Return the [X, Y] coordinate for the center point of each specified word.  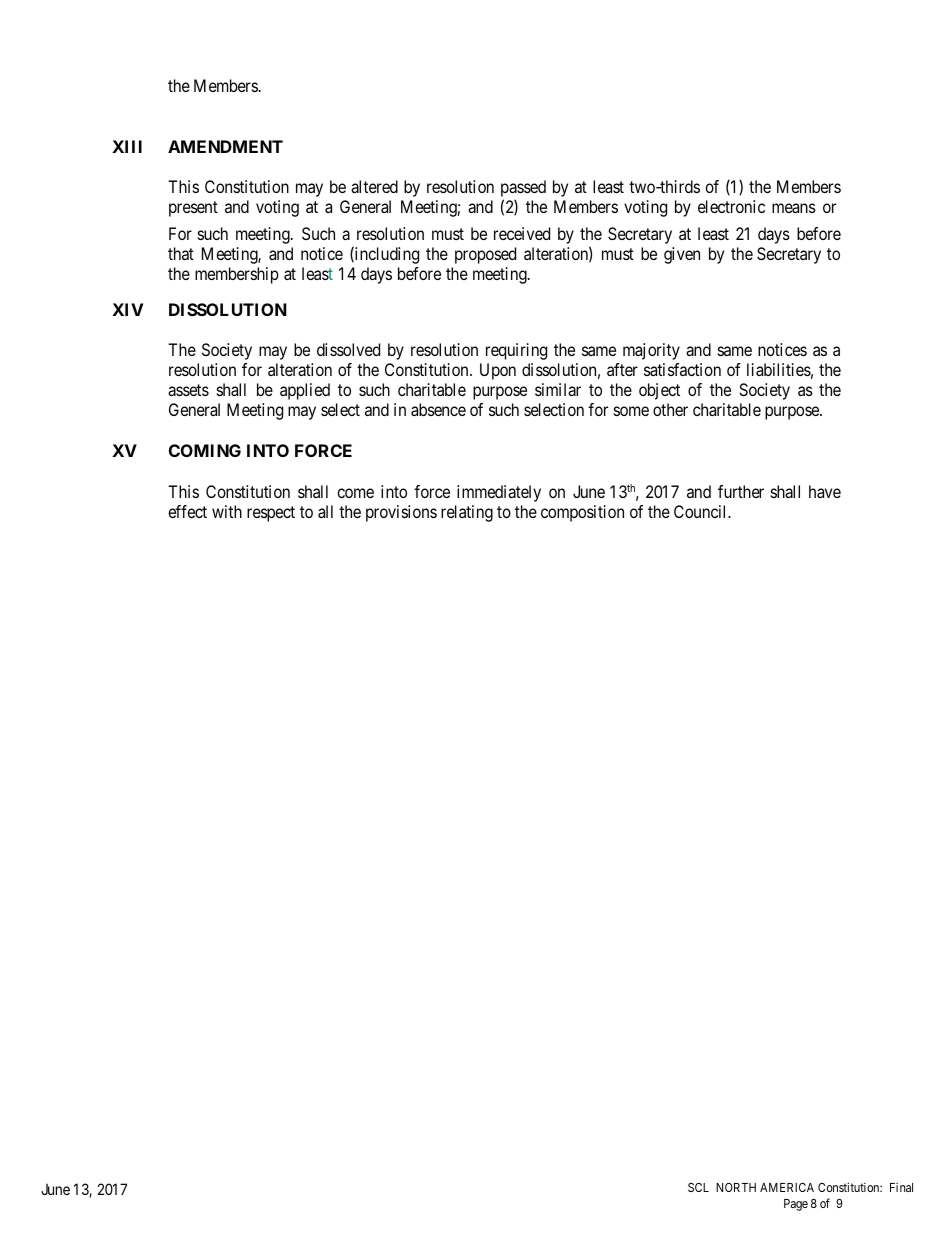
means [794, 208]
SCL [698, 1187]
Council [702, 511]
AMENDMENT [225, 146]
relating [467, 513]
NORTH [736, 1187]
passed [523, 190]
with [227, 511]
